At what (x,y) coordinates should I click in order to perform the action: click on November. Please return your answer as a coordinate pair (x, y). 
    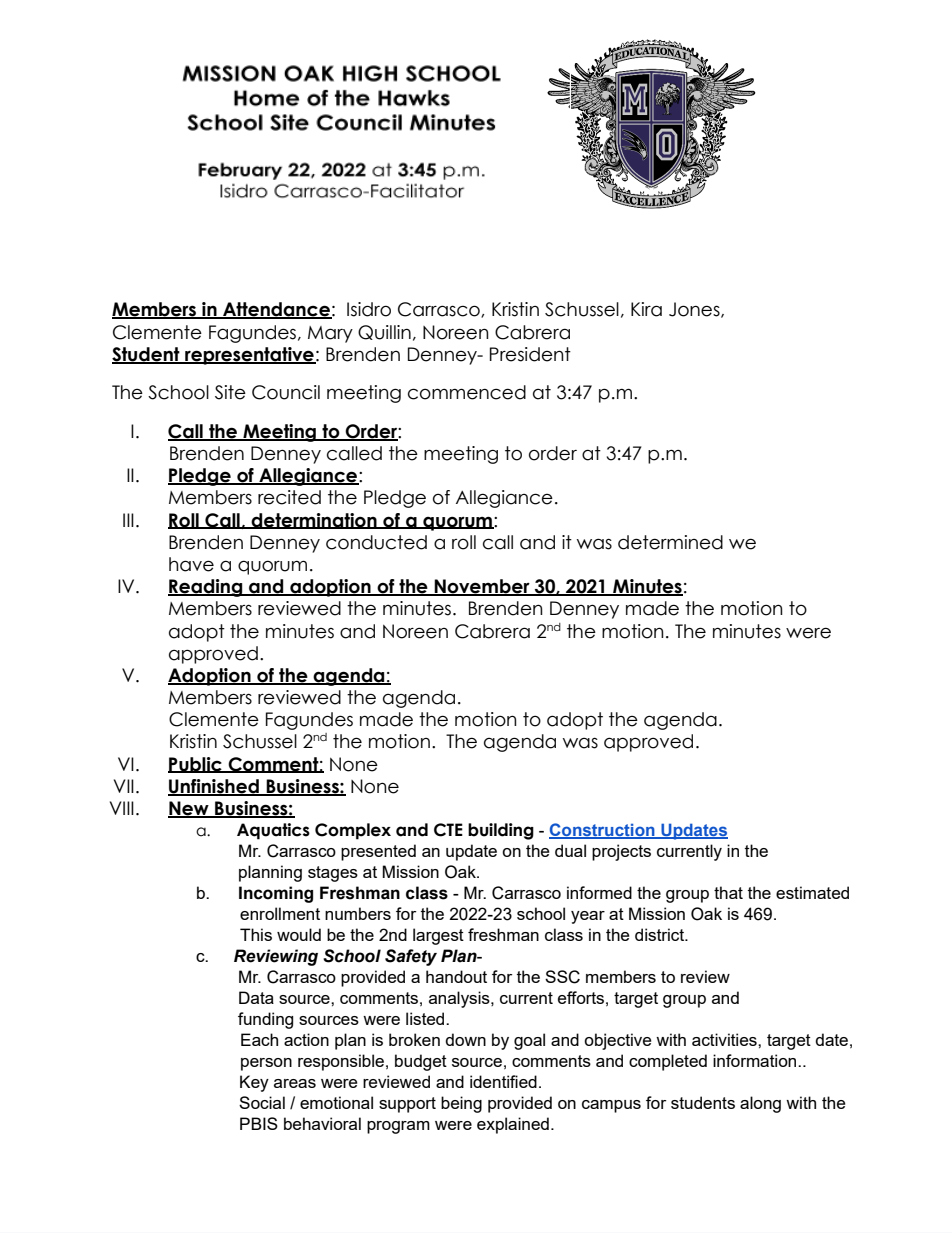
    Looking at the image, I should click on (482, 587).
